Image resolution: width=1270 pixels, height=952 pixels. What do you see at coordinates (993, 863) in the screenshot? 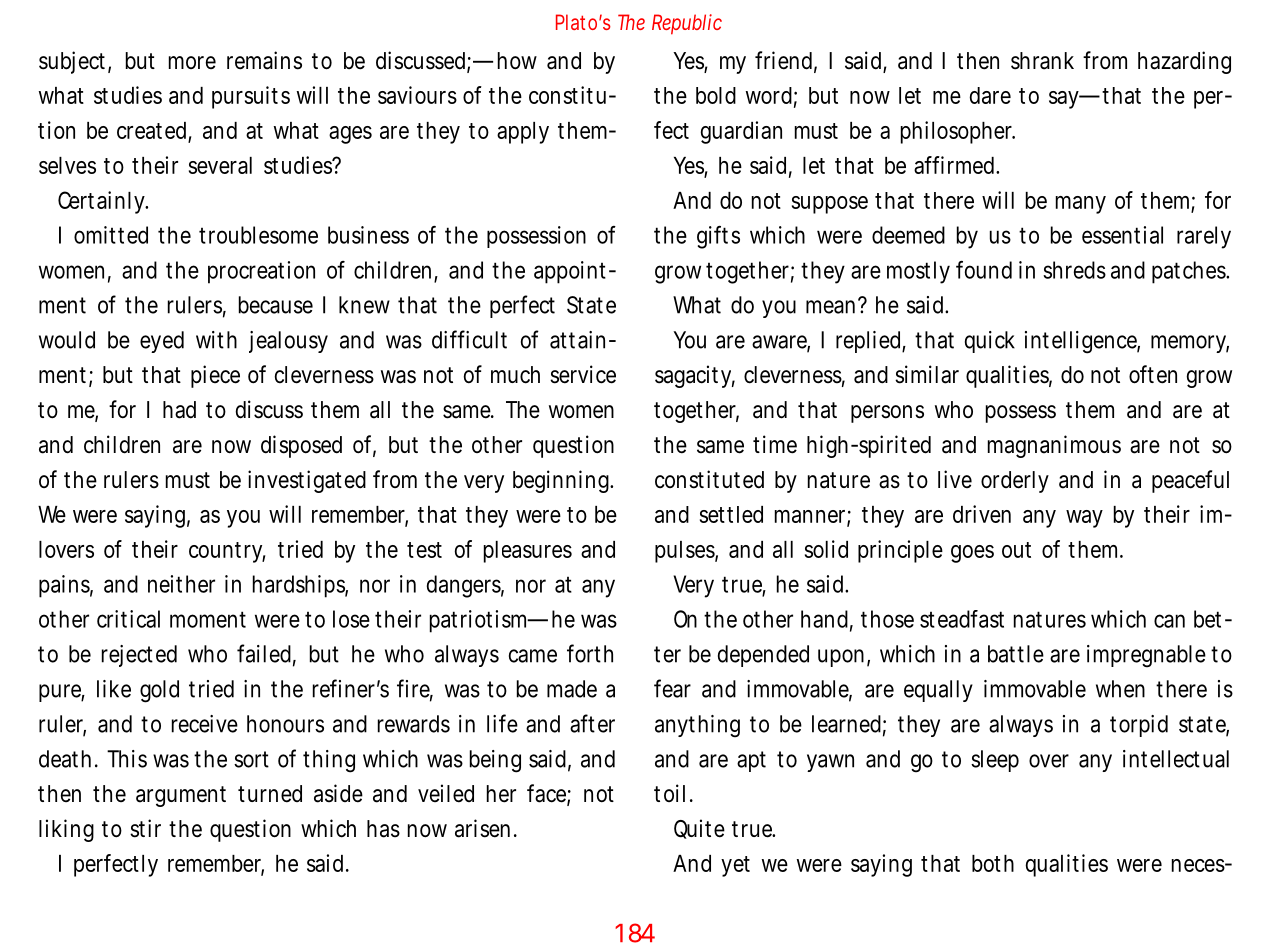
I see `both` at bounding box center [993, 863].
